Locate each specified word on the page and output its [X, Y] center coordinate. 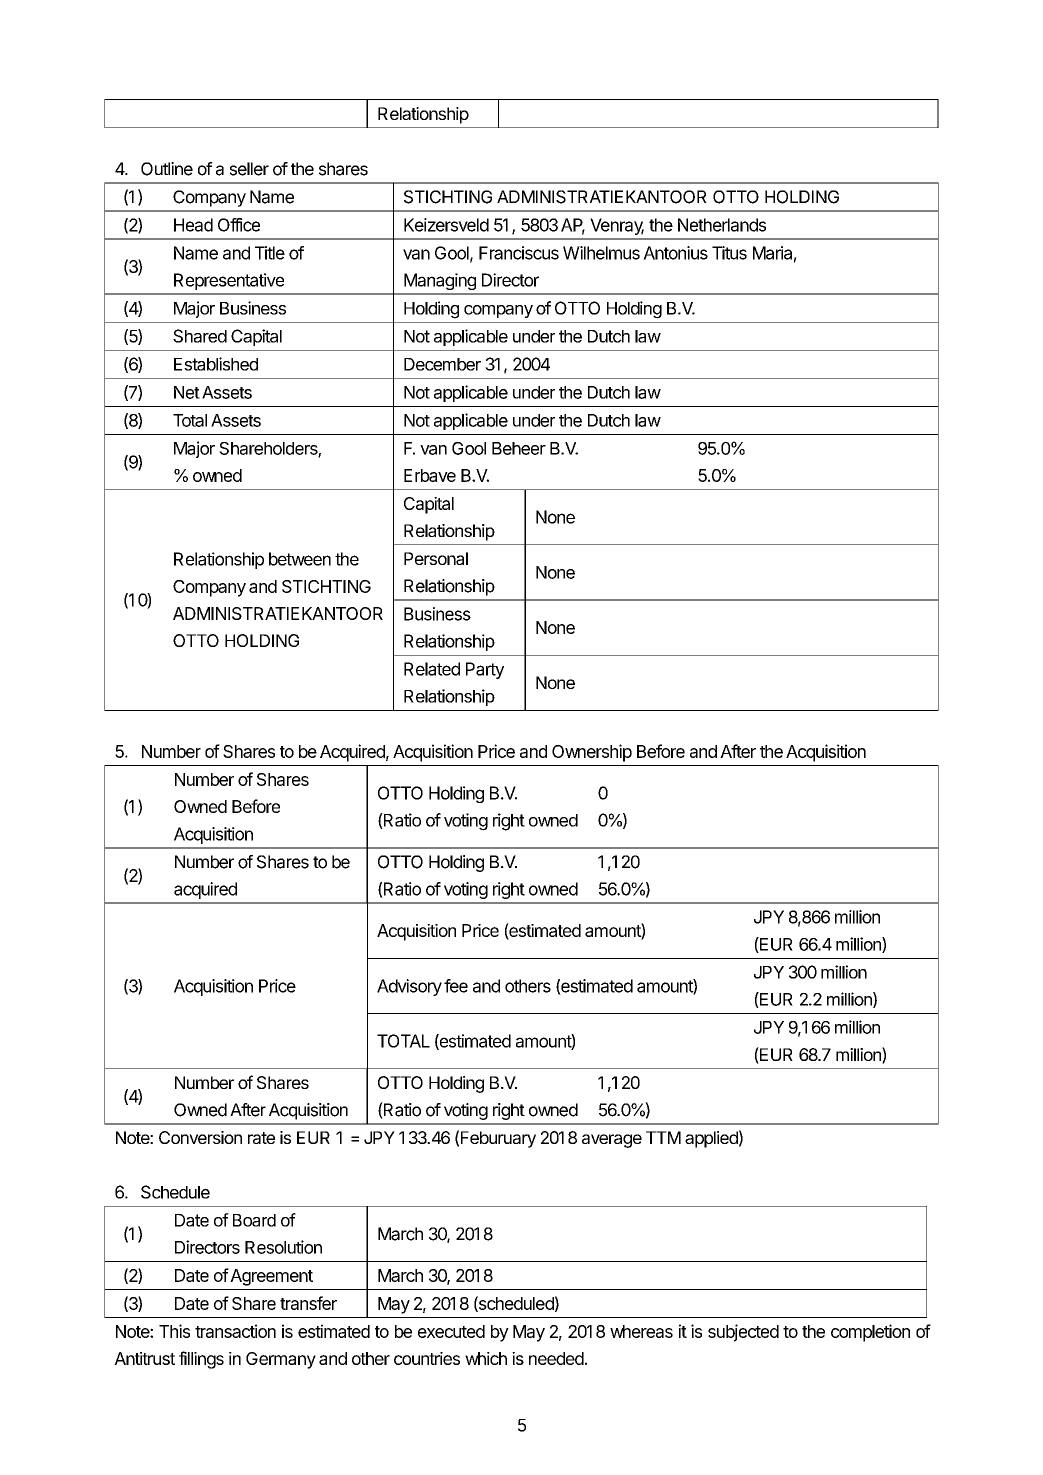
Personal [436, 558]
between [300, 559]
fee [456, 986]
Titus [729, 253]
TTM [663, 1137]
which [486, 1358]
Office [239, 225]
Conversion [200, 1137]
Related [432, 669]
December [442, 364]
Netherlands [722, 225]
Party [485, 670]
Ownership [592, 753]
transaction [235, 1331]
